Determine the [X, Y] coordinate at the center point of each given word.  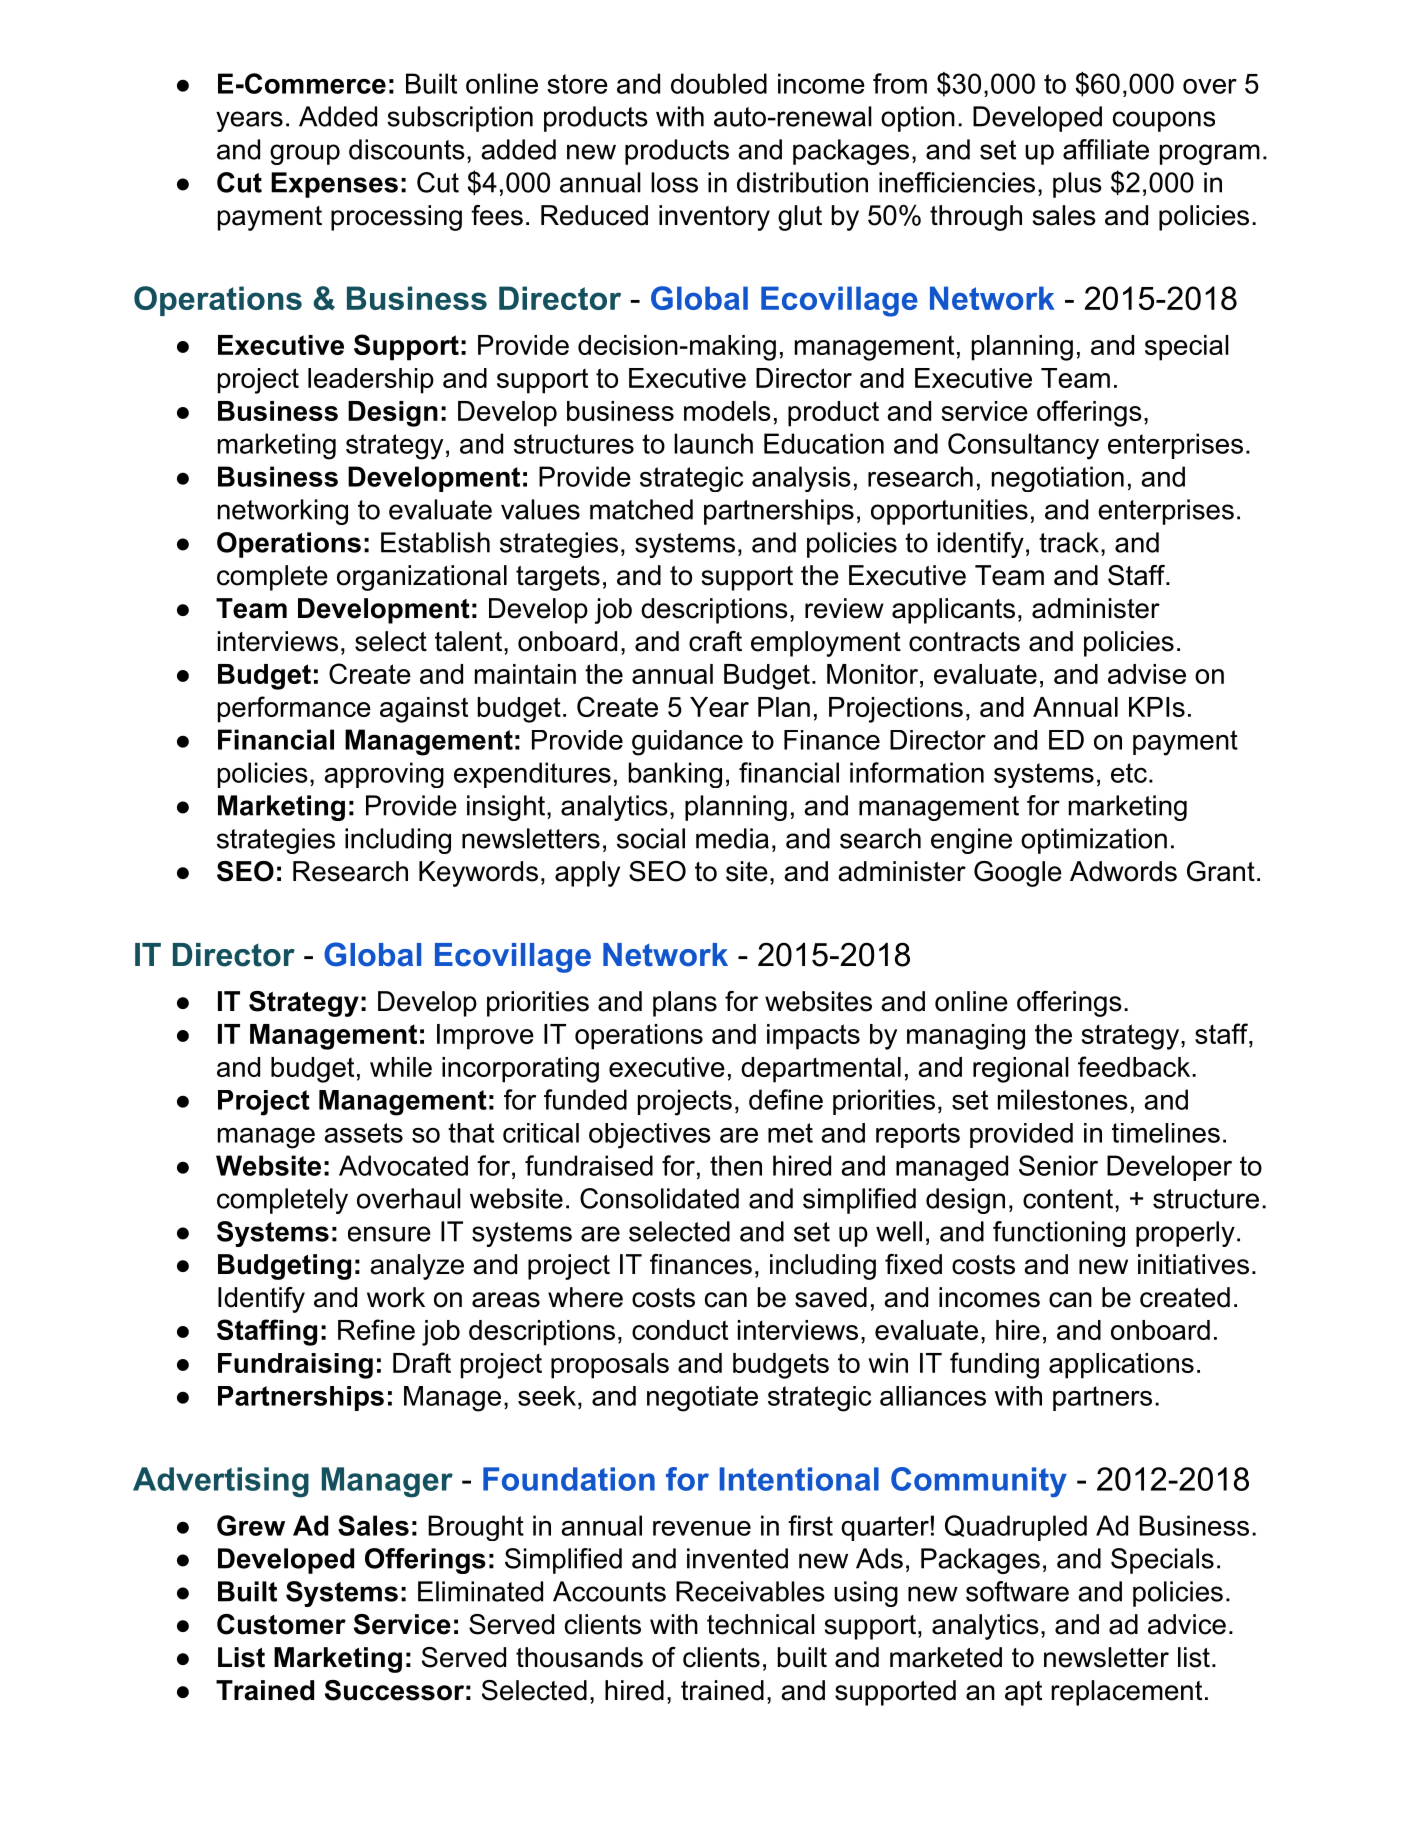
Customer [281, 1624]
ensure [389, 1234]
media [732, 838]
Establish [435, 542]
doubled [719, 83]
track [1069, 542]
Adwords [1123, 871]
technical [761, 1624]
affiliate [1106, 149]
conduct [680, 1330]
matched [641, 509]
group [305, 154]
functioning [1059, 1234]
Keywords [478, 874]
